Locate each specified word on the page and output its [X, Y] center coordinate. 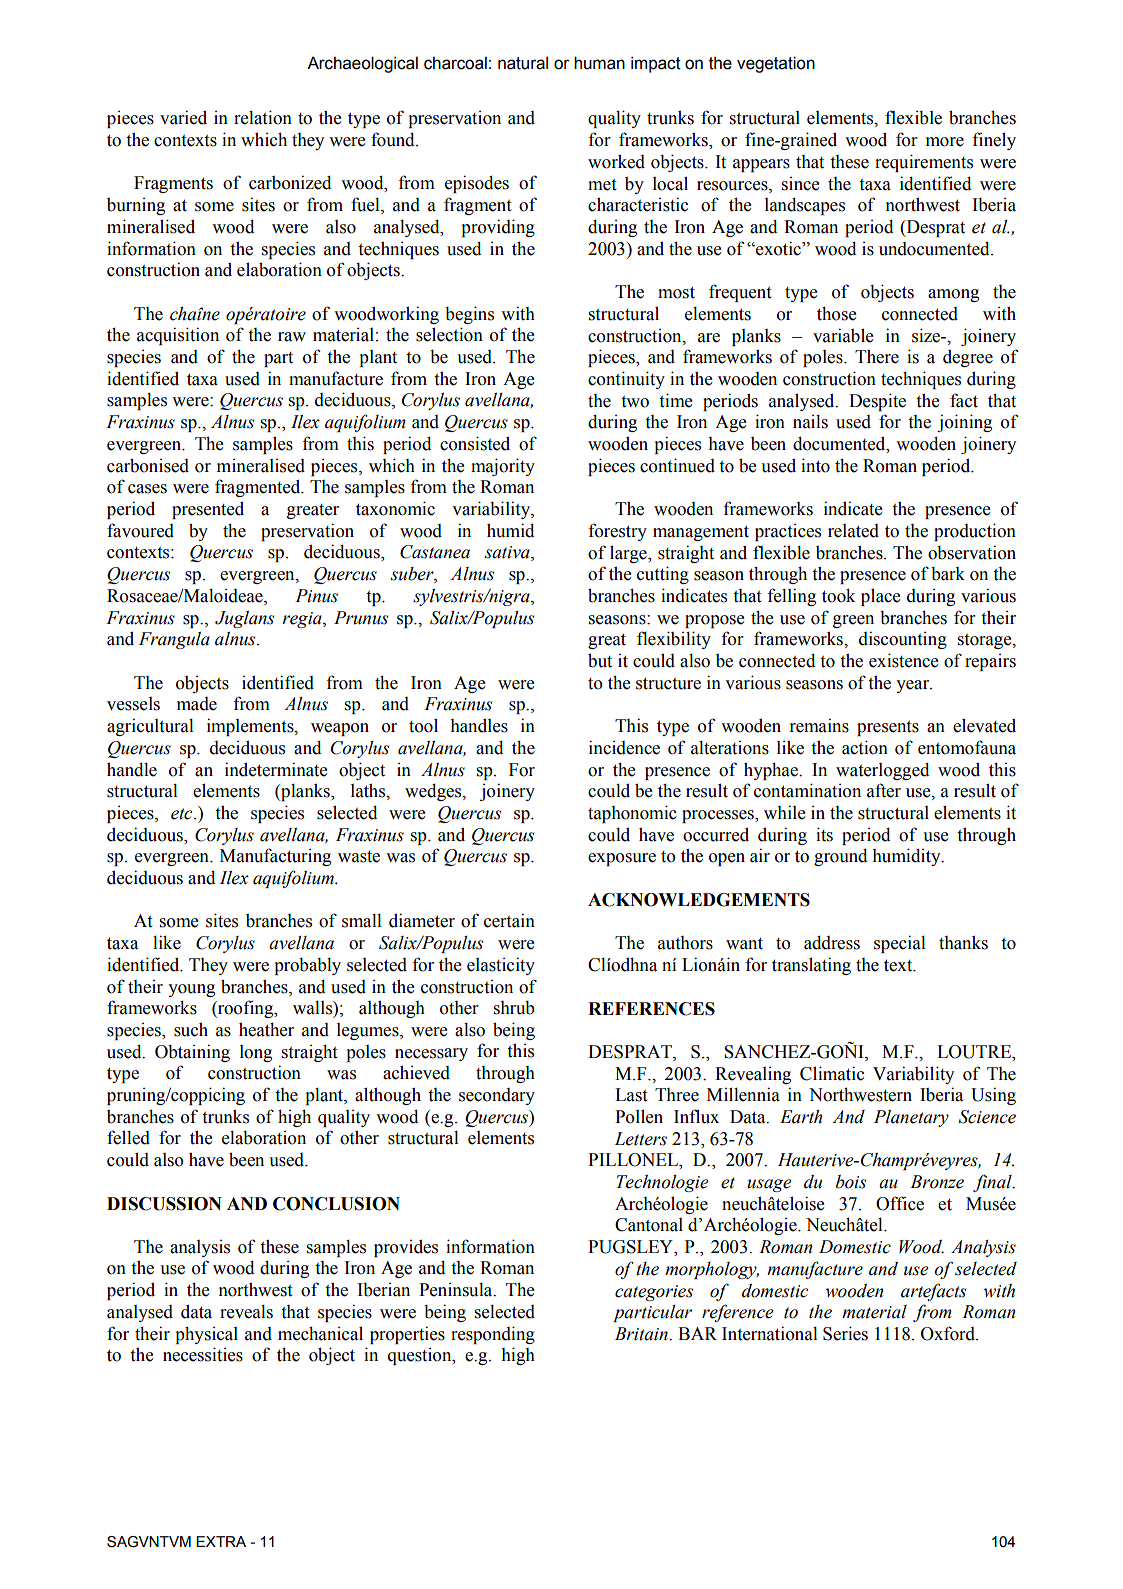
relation [263, 117]
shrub [514, 1008]
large [629, 554]
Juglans [244, 619]
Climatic [832, 1073]
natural [523, 63]
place [880, 597]
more [945, 142]
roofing [246, 1009]
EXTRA [221, 1541]
